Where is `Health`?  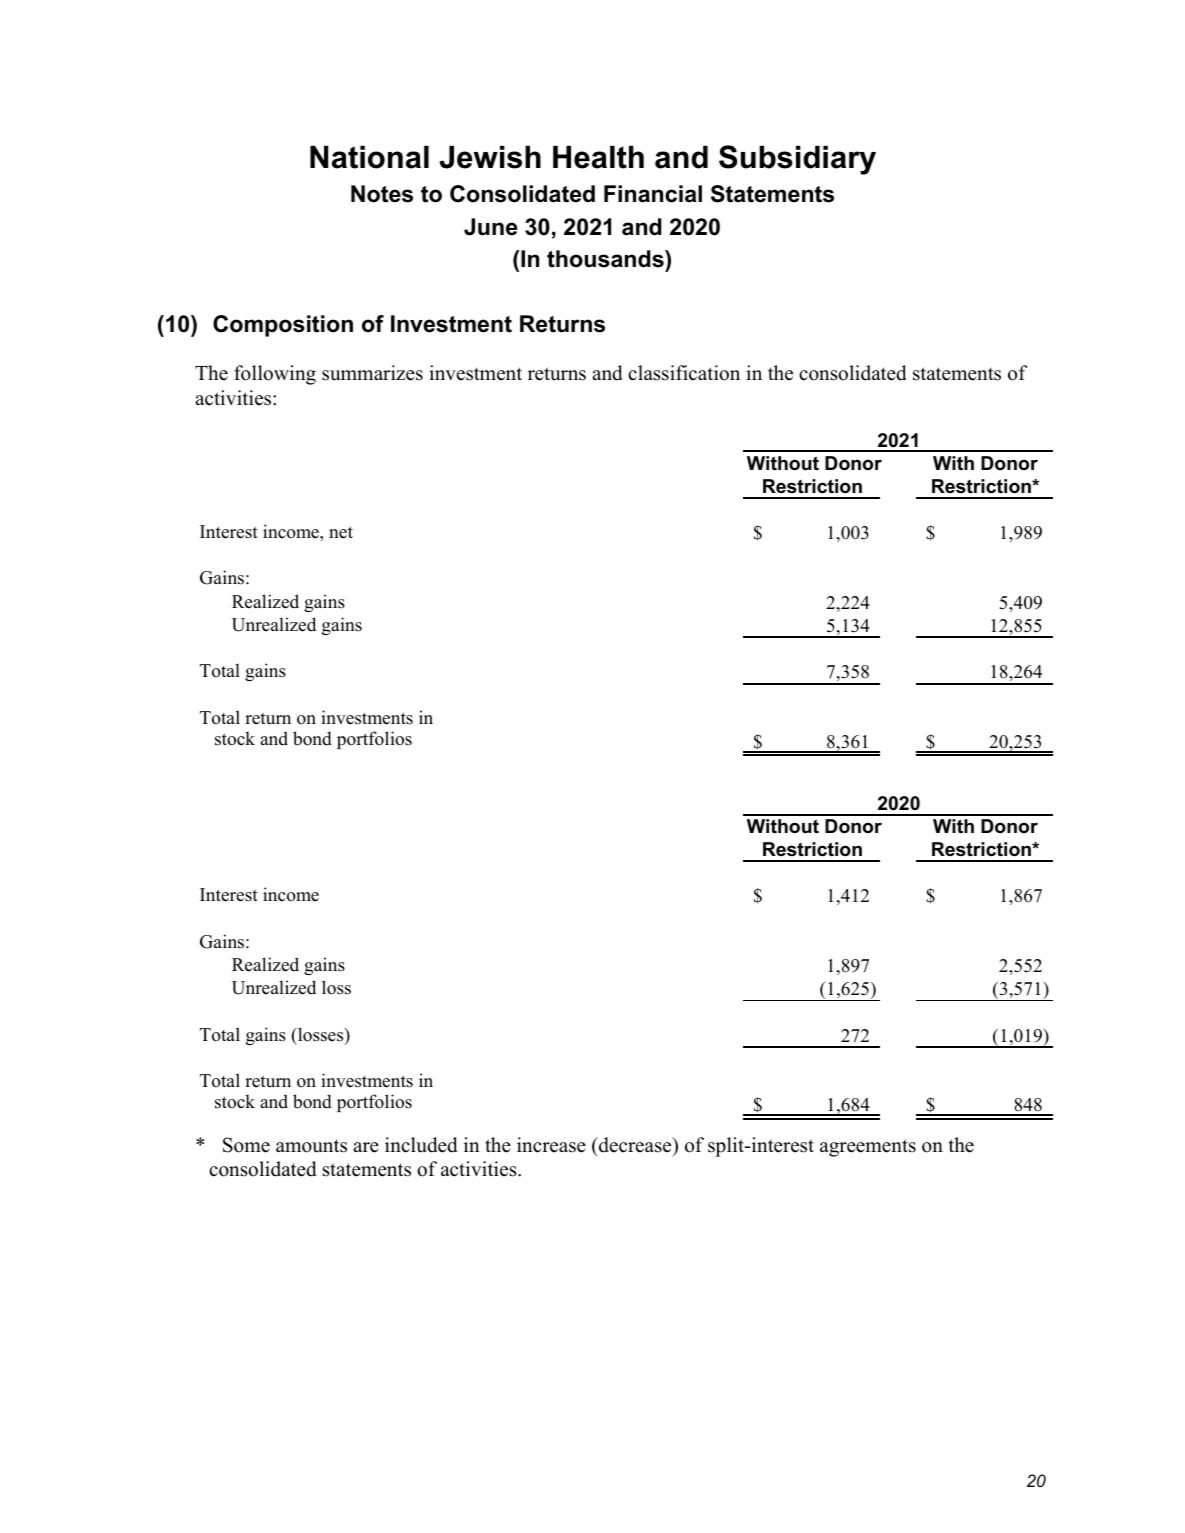
Health is located at coordinates (598, 157).
